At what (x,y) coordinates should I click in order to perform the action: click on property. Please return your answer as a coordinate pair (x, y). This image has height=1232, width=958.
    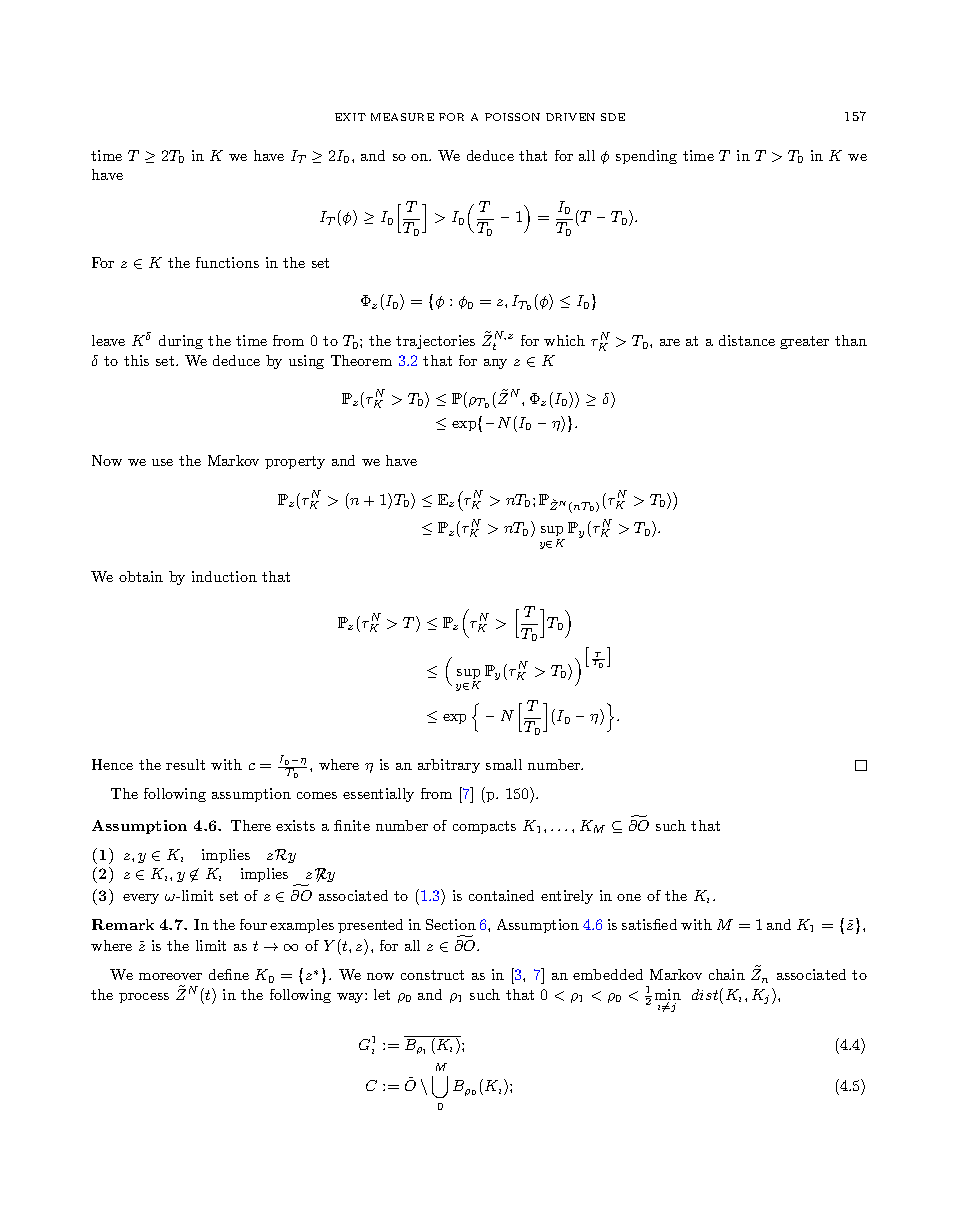
    Looking at the image, I should click on (295, 462).
